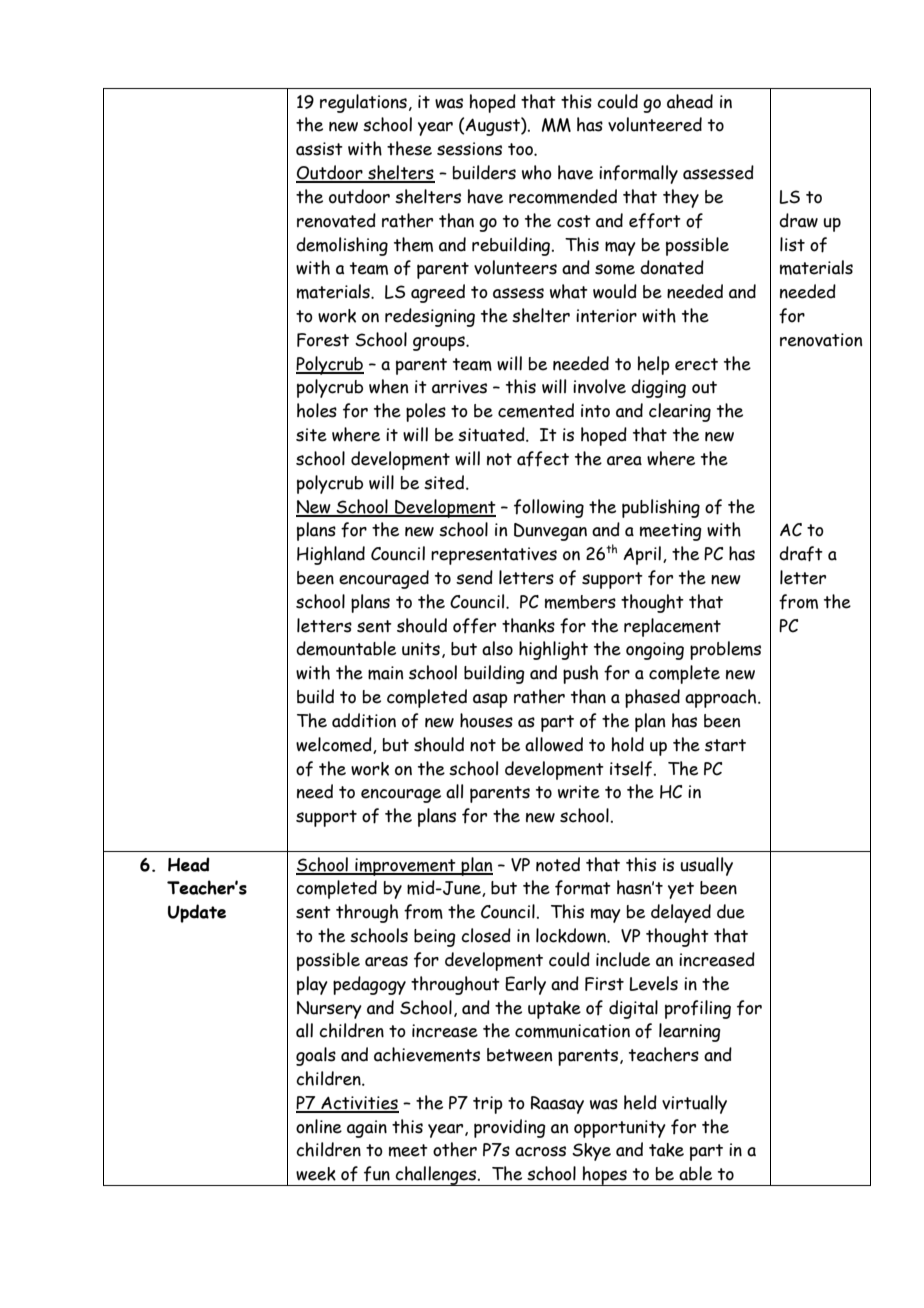  What do you see at coordinates (486, 935) in the image?
I see `closed` at bounding box center [486, 935].
